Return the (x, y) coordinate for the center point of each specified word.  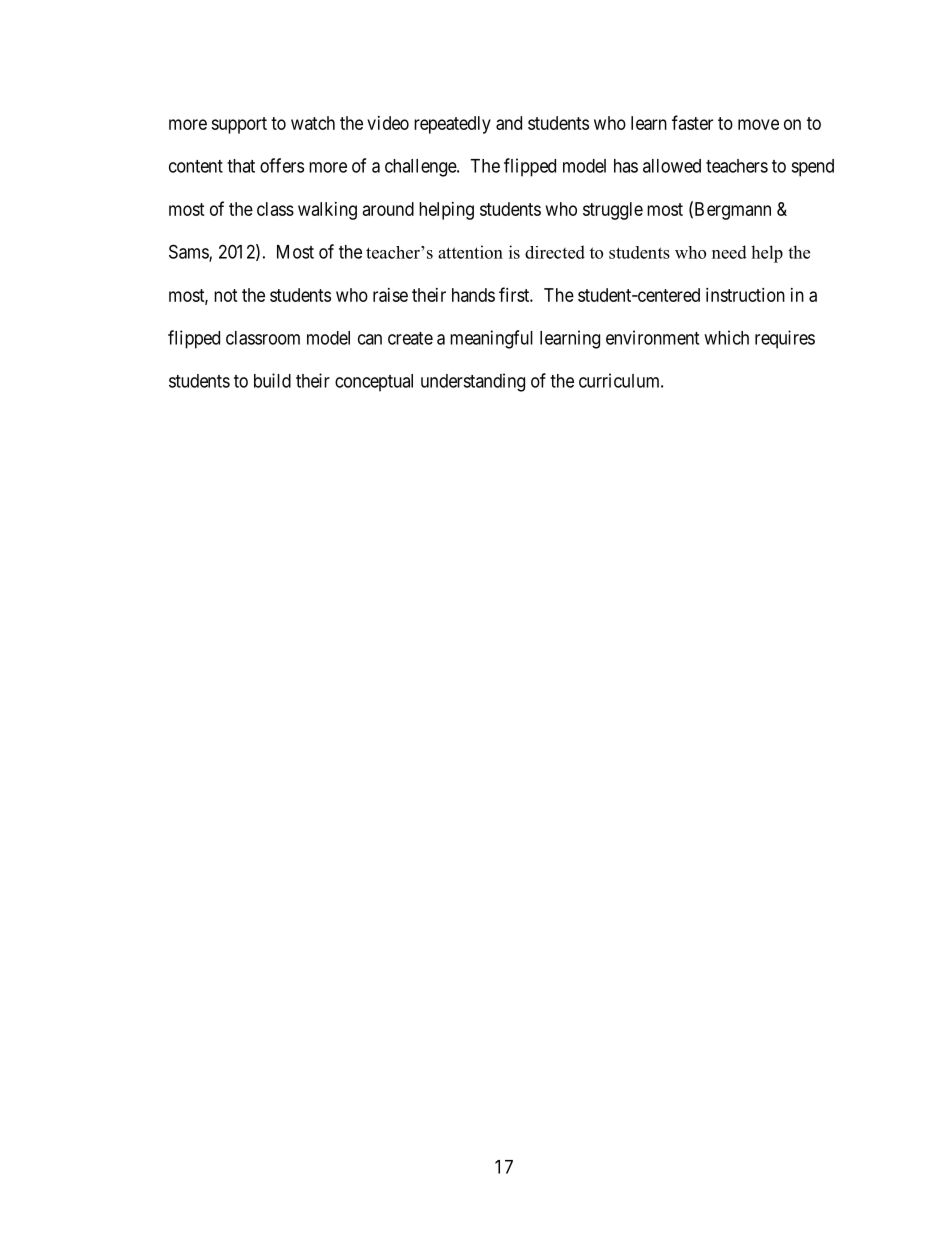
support (239, 125)
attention (470, 252)
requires (785, 339)
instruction (745, 295)
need (729, 252)
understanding (473, 382)
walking (327, 211)
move (758, 124)
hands (473, 295)
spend (812, 168)
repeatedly (452, 125)
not (226, 295)
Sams (189, 252)
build (272, 380)
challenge (421, 168)
